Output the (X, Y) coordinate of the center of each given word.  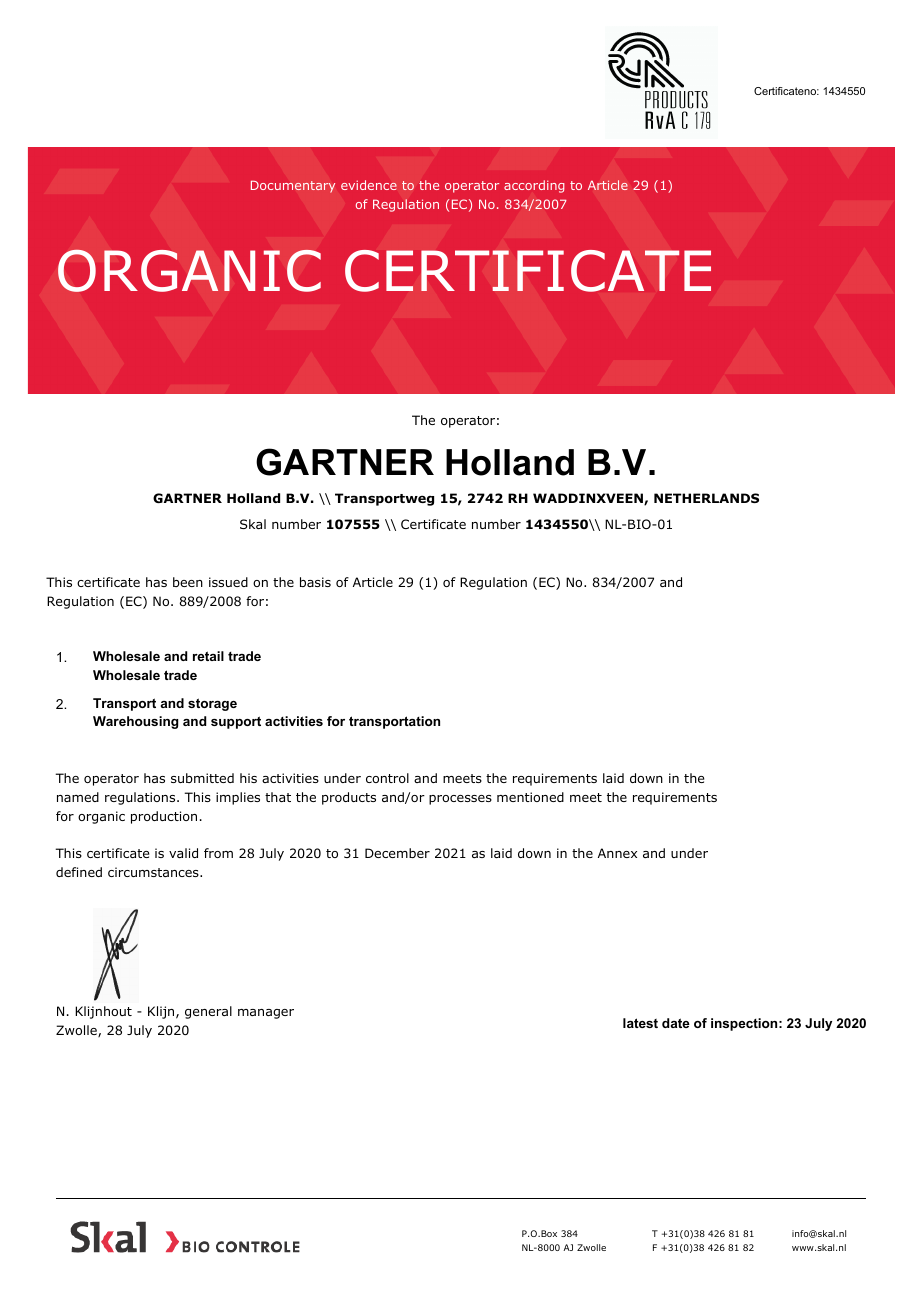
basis (315, 582)
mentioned (530, 797)
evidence (369, 185)
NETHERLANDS (706, 498)
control (387, 778)
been (188, 582)
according (534, 186)
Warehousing (135, 722)
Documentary (293, 186)
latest (640, 1023)
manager (266, 1014)
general (208, 1012)
